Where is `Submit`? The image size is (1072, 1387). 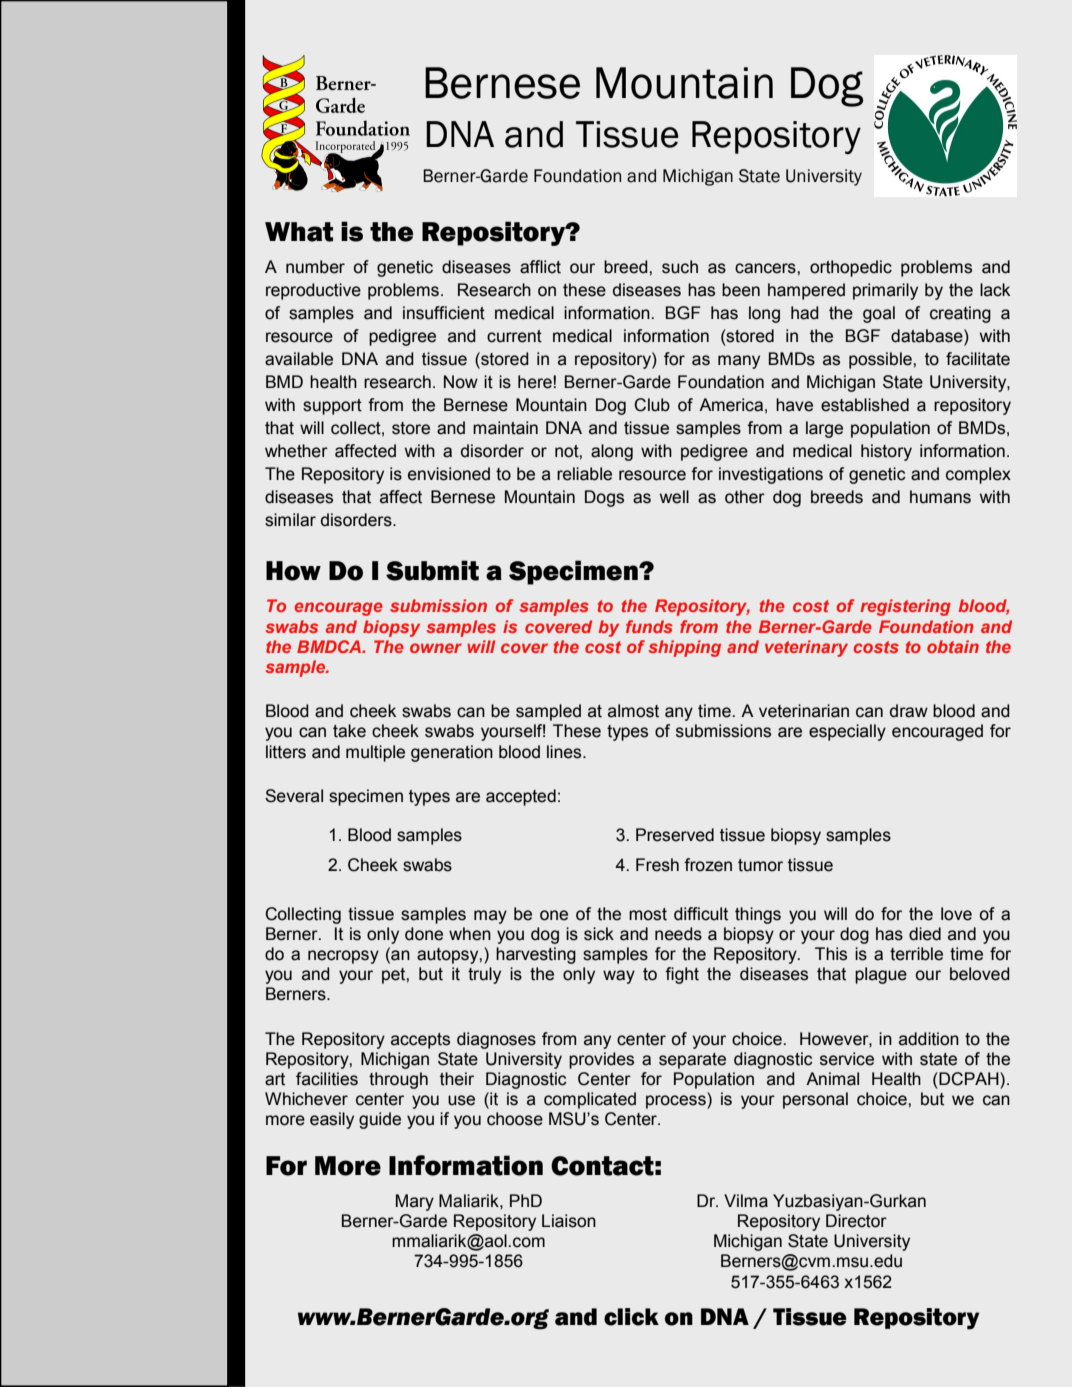
Submit is located at coordinates (432, 570).
